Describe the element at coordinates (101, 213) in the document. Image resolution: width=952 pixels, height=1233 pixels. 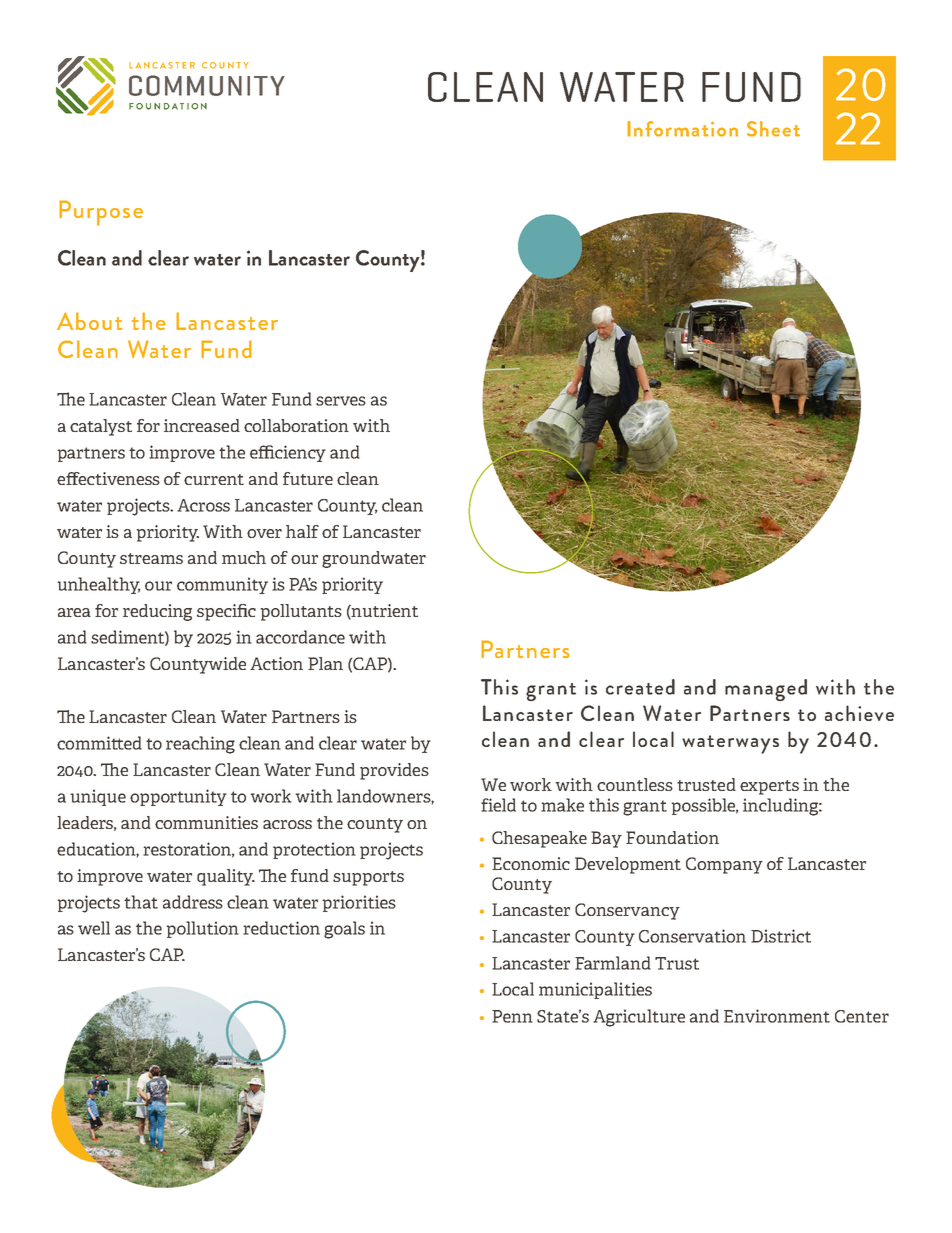
I see `Purpose` at that location.
